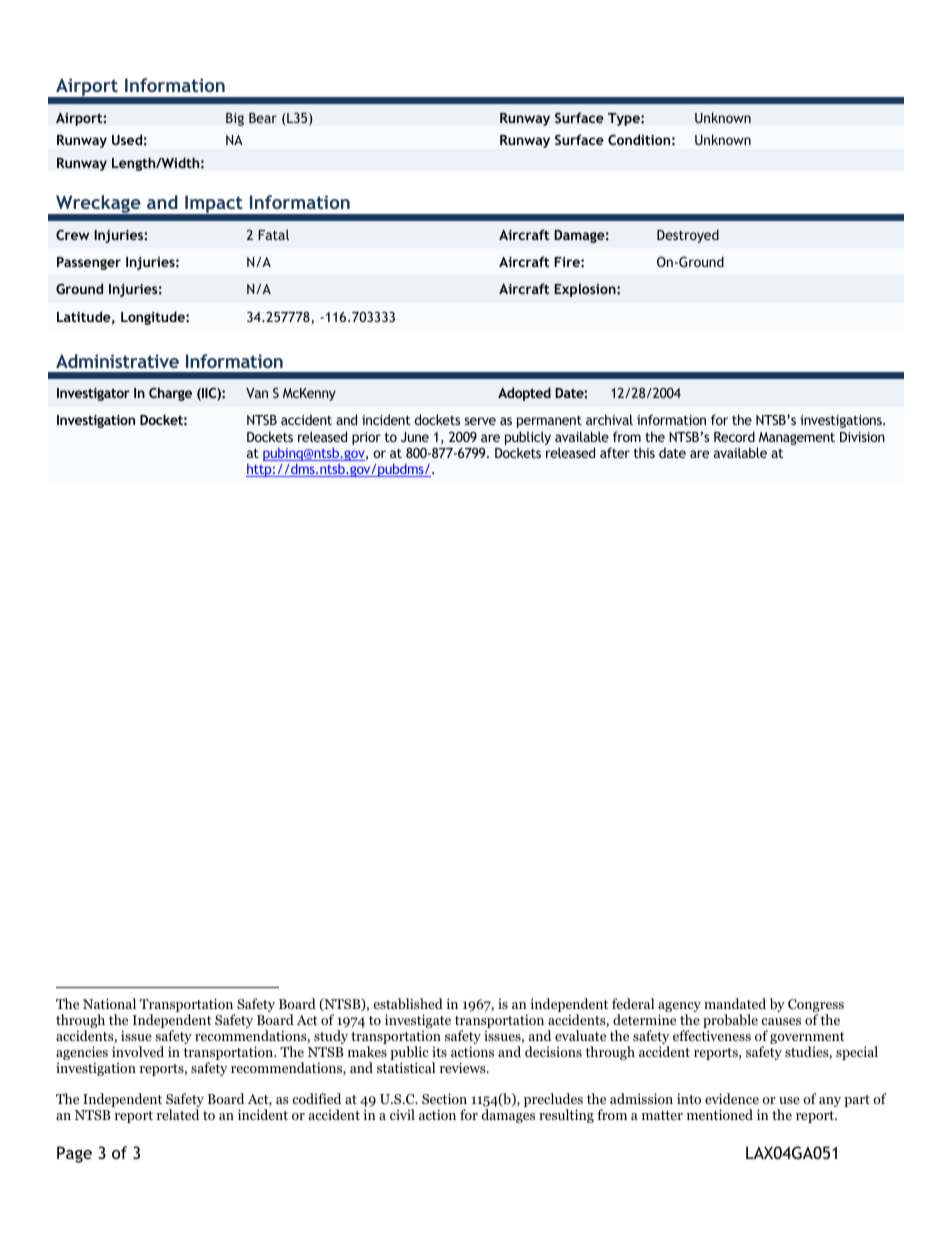 This screenshot has width=952, height=1233. What do you see at coordinates (415, 437) in the screenshot?
I see `June` at bounding box center [415, 437].
